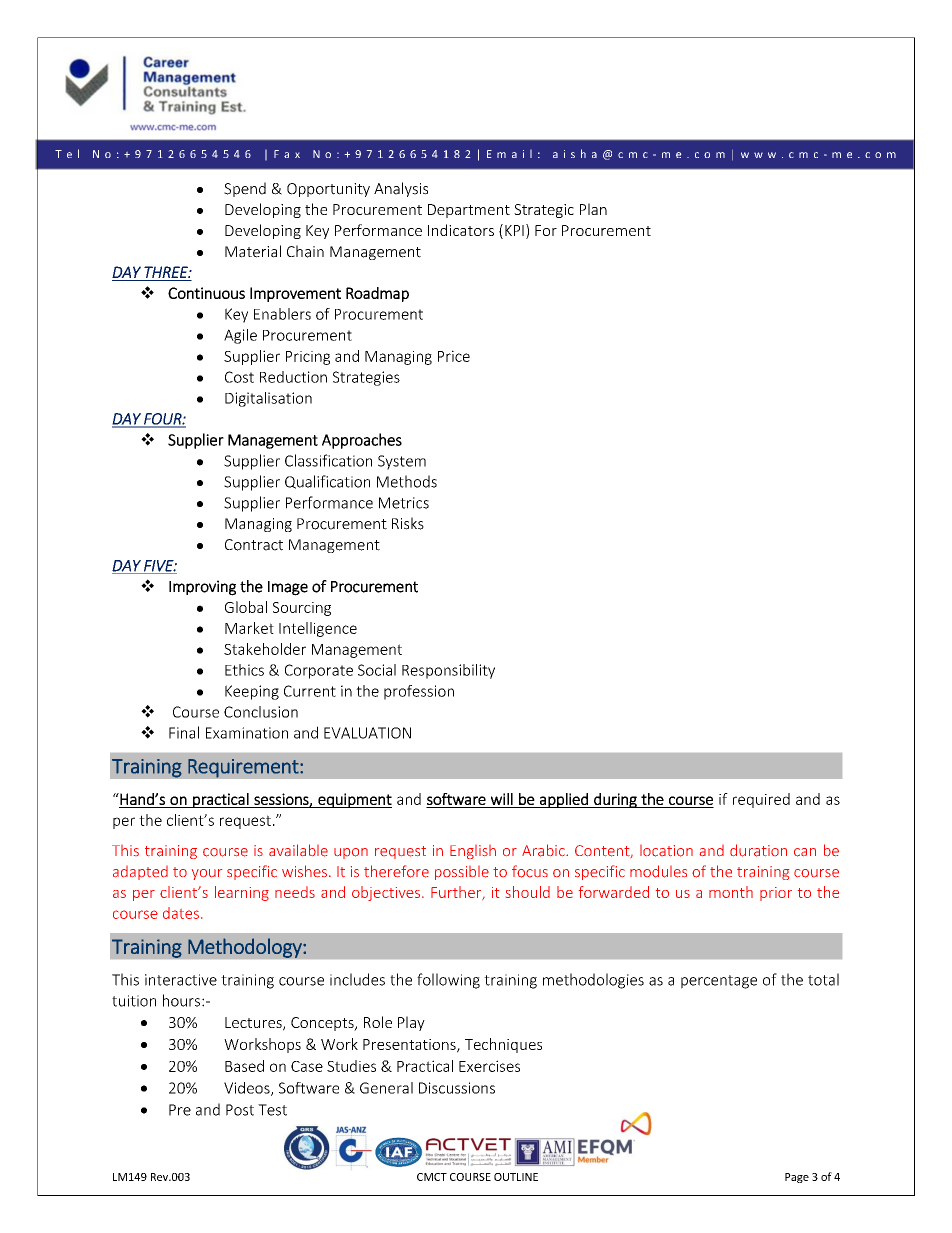  What do you see at coordinates (454, 356) in the document?
I see `Price` at bounding box center [454, 356].
